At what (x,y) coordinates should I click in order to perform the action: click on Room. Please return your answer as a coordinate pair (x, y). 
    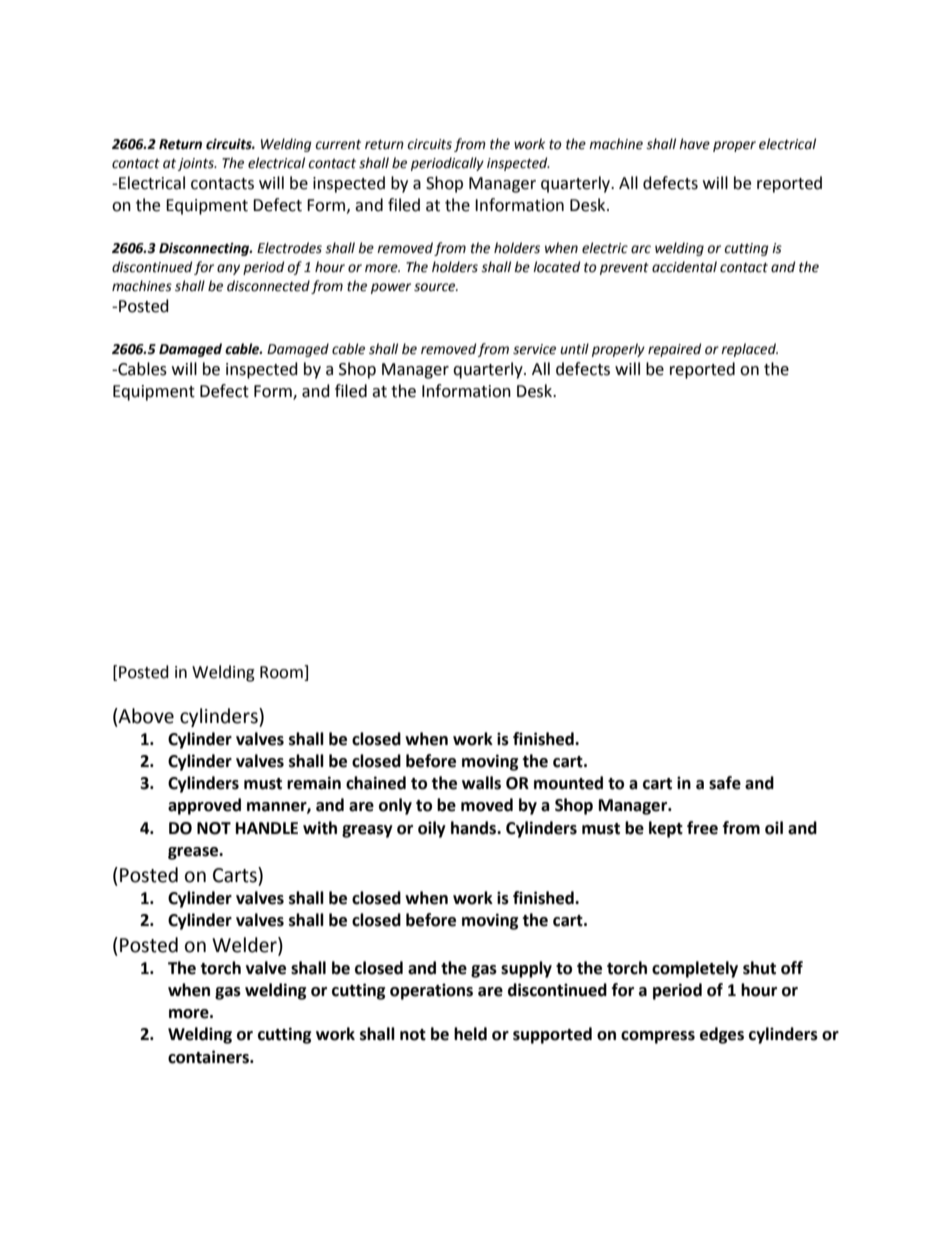
    Looking at the image, I should click on (282, 673).
